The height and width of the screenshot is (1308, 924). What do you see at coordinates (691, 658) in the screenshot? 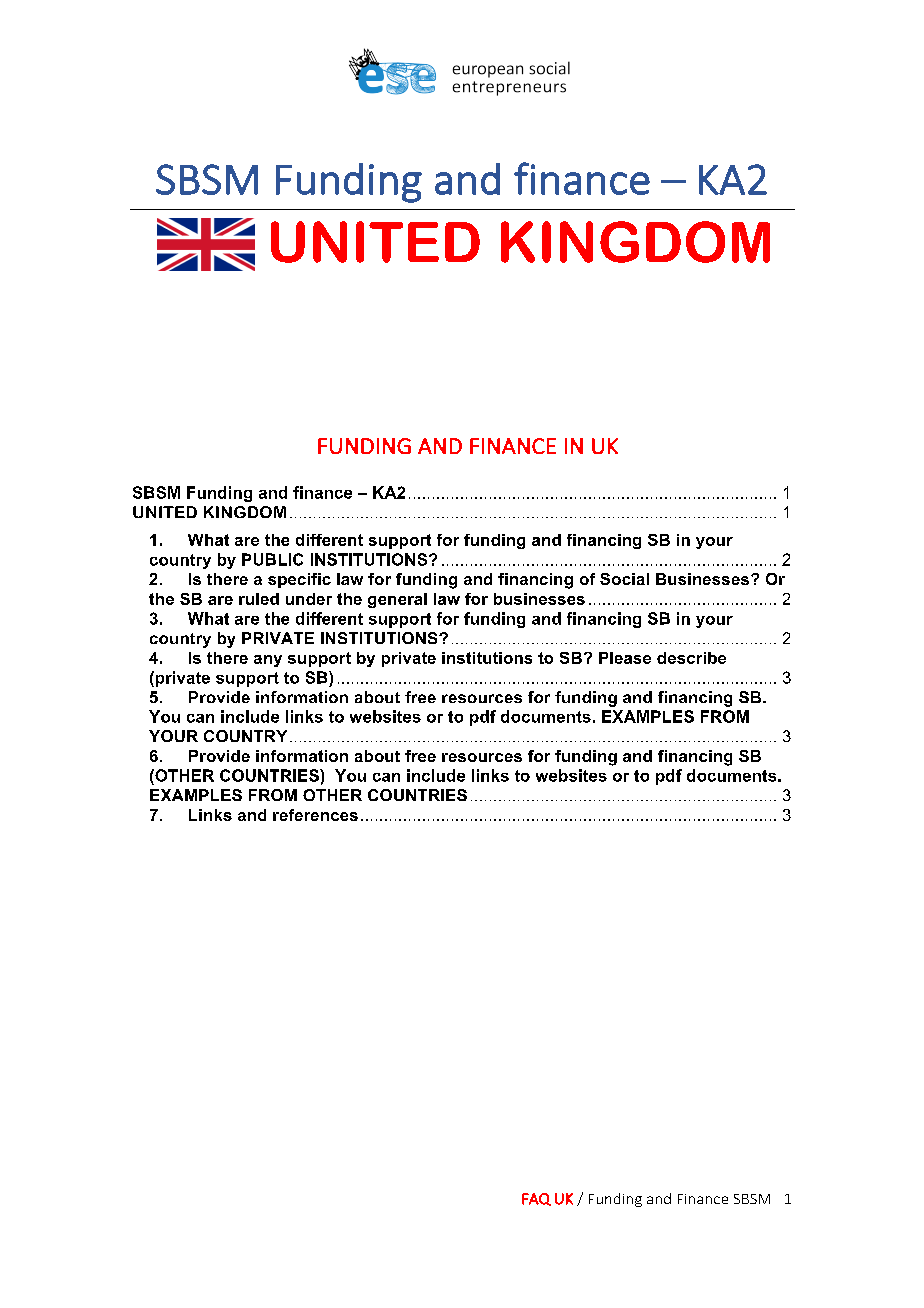
I see `describe` at bounding box center [691, 658].
